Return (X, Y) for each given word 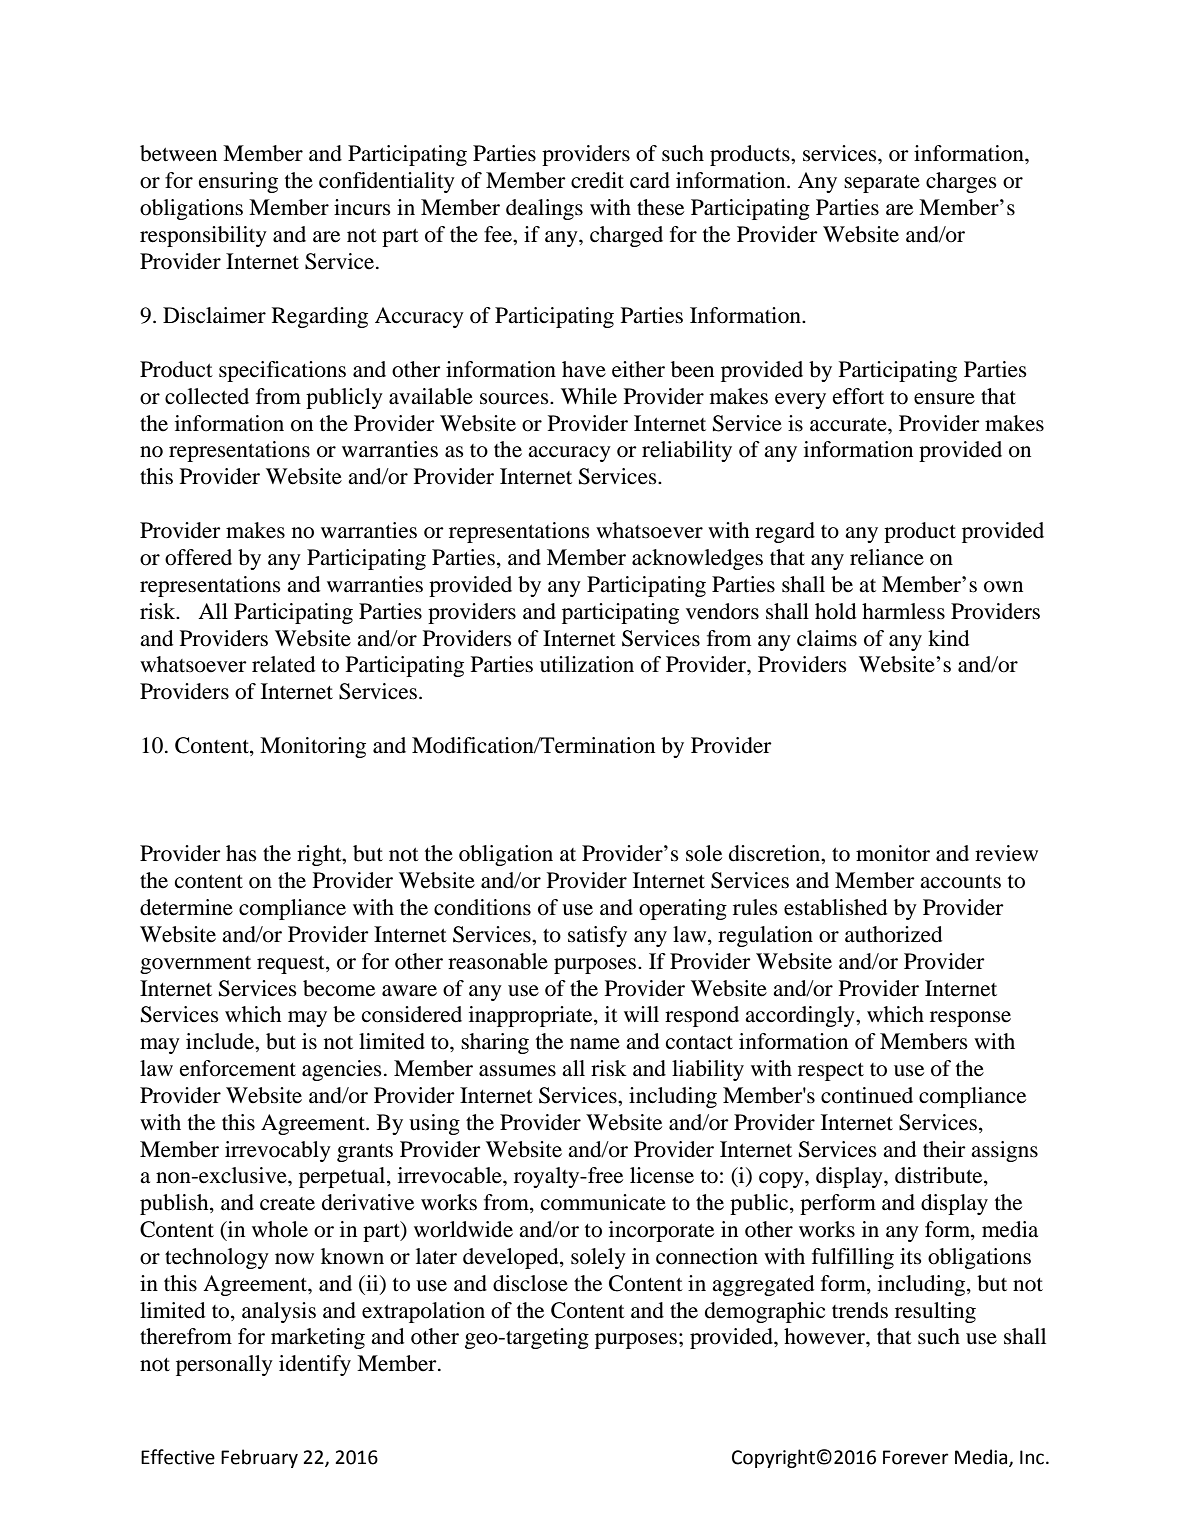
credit (597, 180)
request (292, 965)
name (595, 1044)
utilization (587, 664)
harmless (903, 611)
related (283, 664)
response (970, 1019)
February (259, 1458)
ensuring (238, 182)
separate (882, 184)
